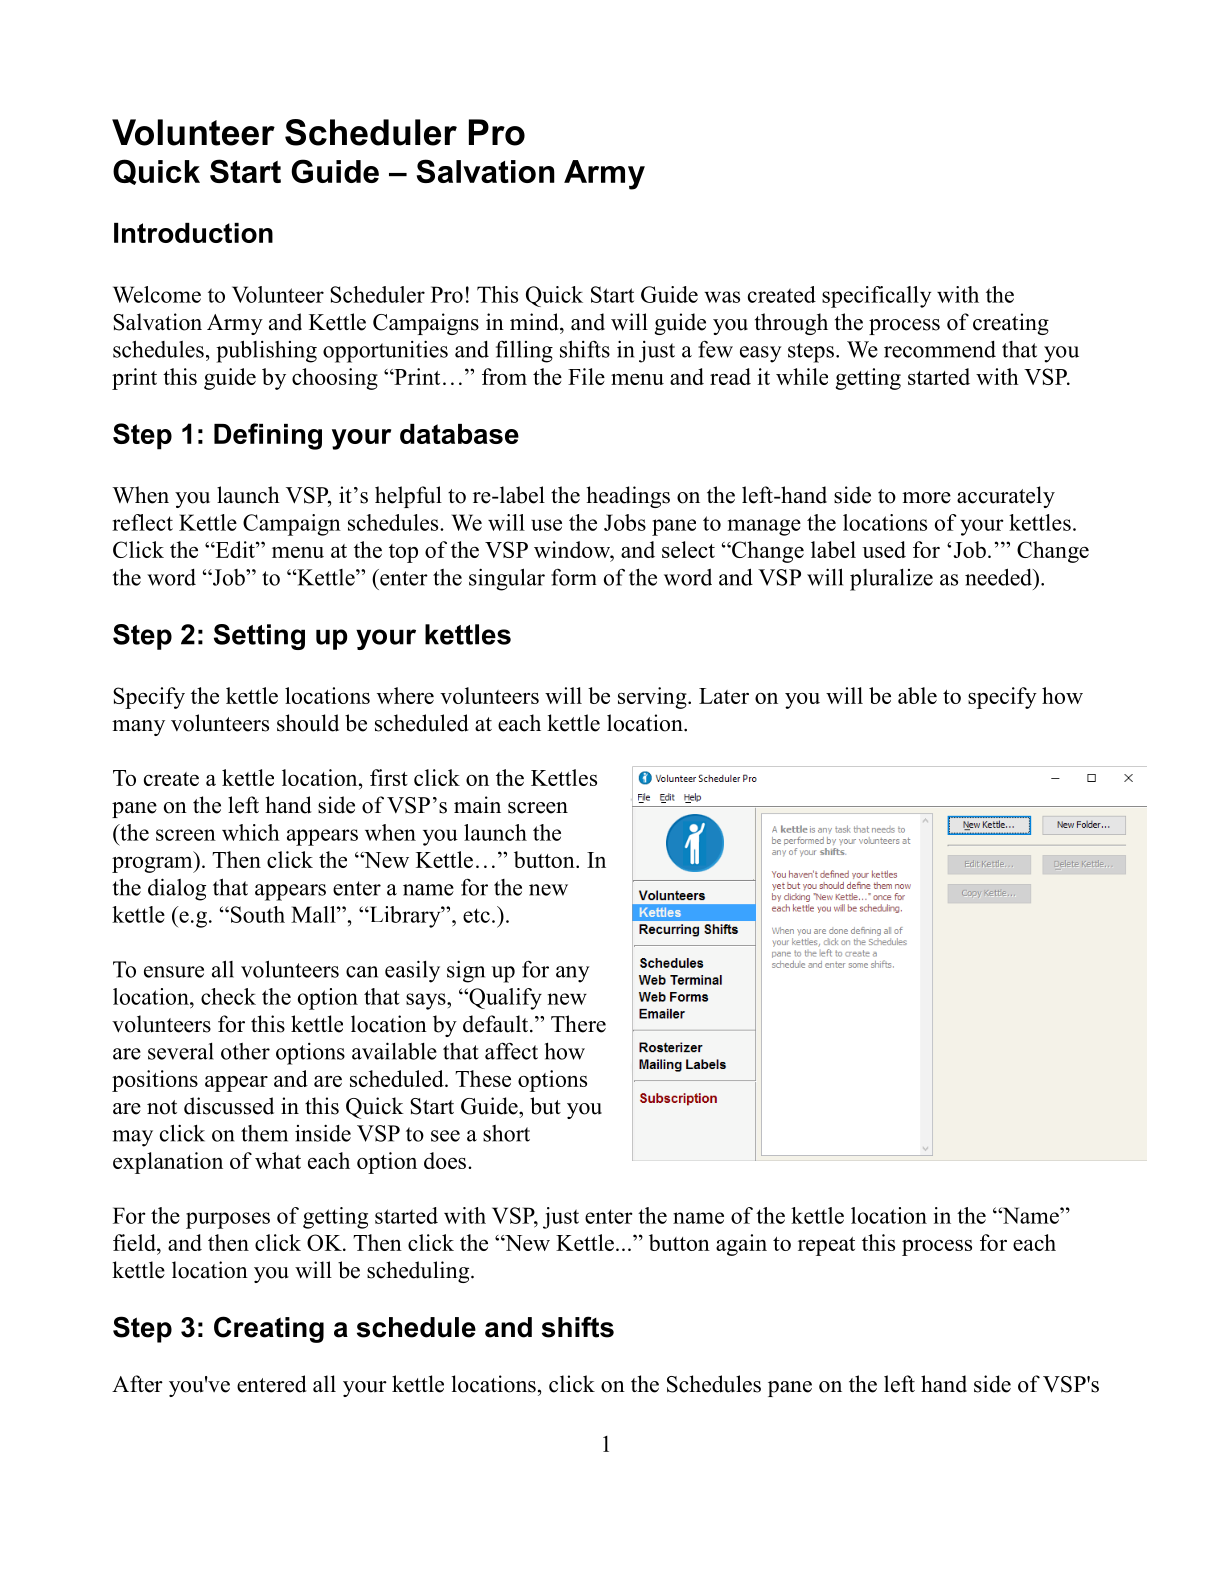  I want to click on repeat, so click(826, 1246).
